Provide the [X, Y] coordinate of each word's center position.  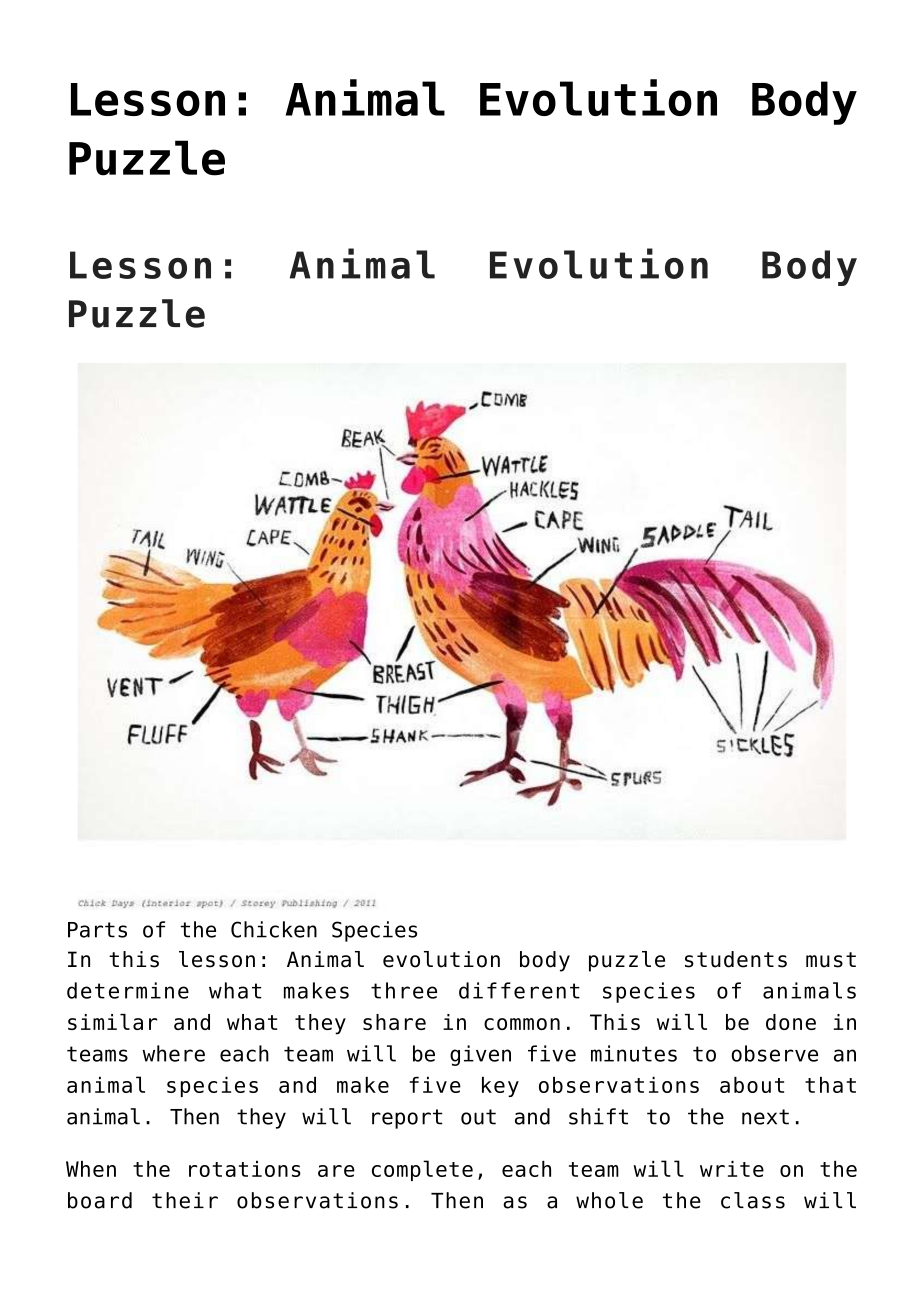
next [765, 1117]
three [404, 990]
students [736, 959]
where [173, 1053]
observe [774, 1053]
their [185, 1200]
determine [128, 990]
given [480, 1055]
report [407, 1119]
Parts [97, 930]
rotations [245, 1169]
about [752, 1085]
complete [422, 1170]
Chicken [274, 929]
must [831, 960]
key [500, 1087]
